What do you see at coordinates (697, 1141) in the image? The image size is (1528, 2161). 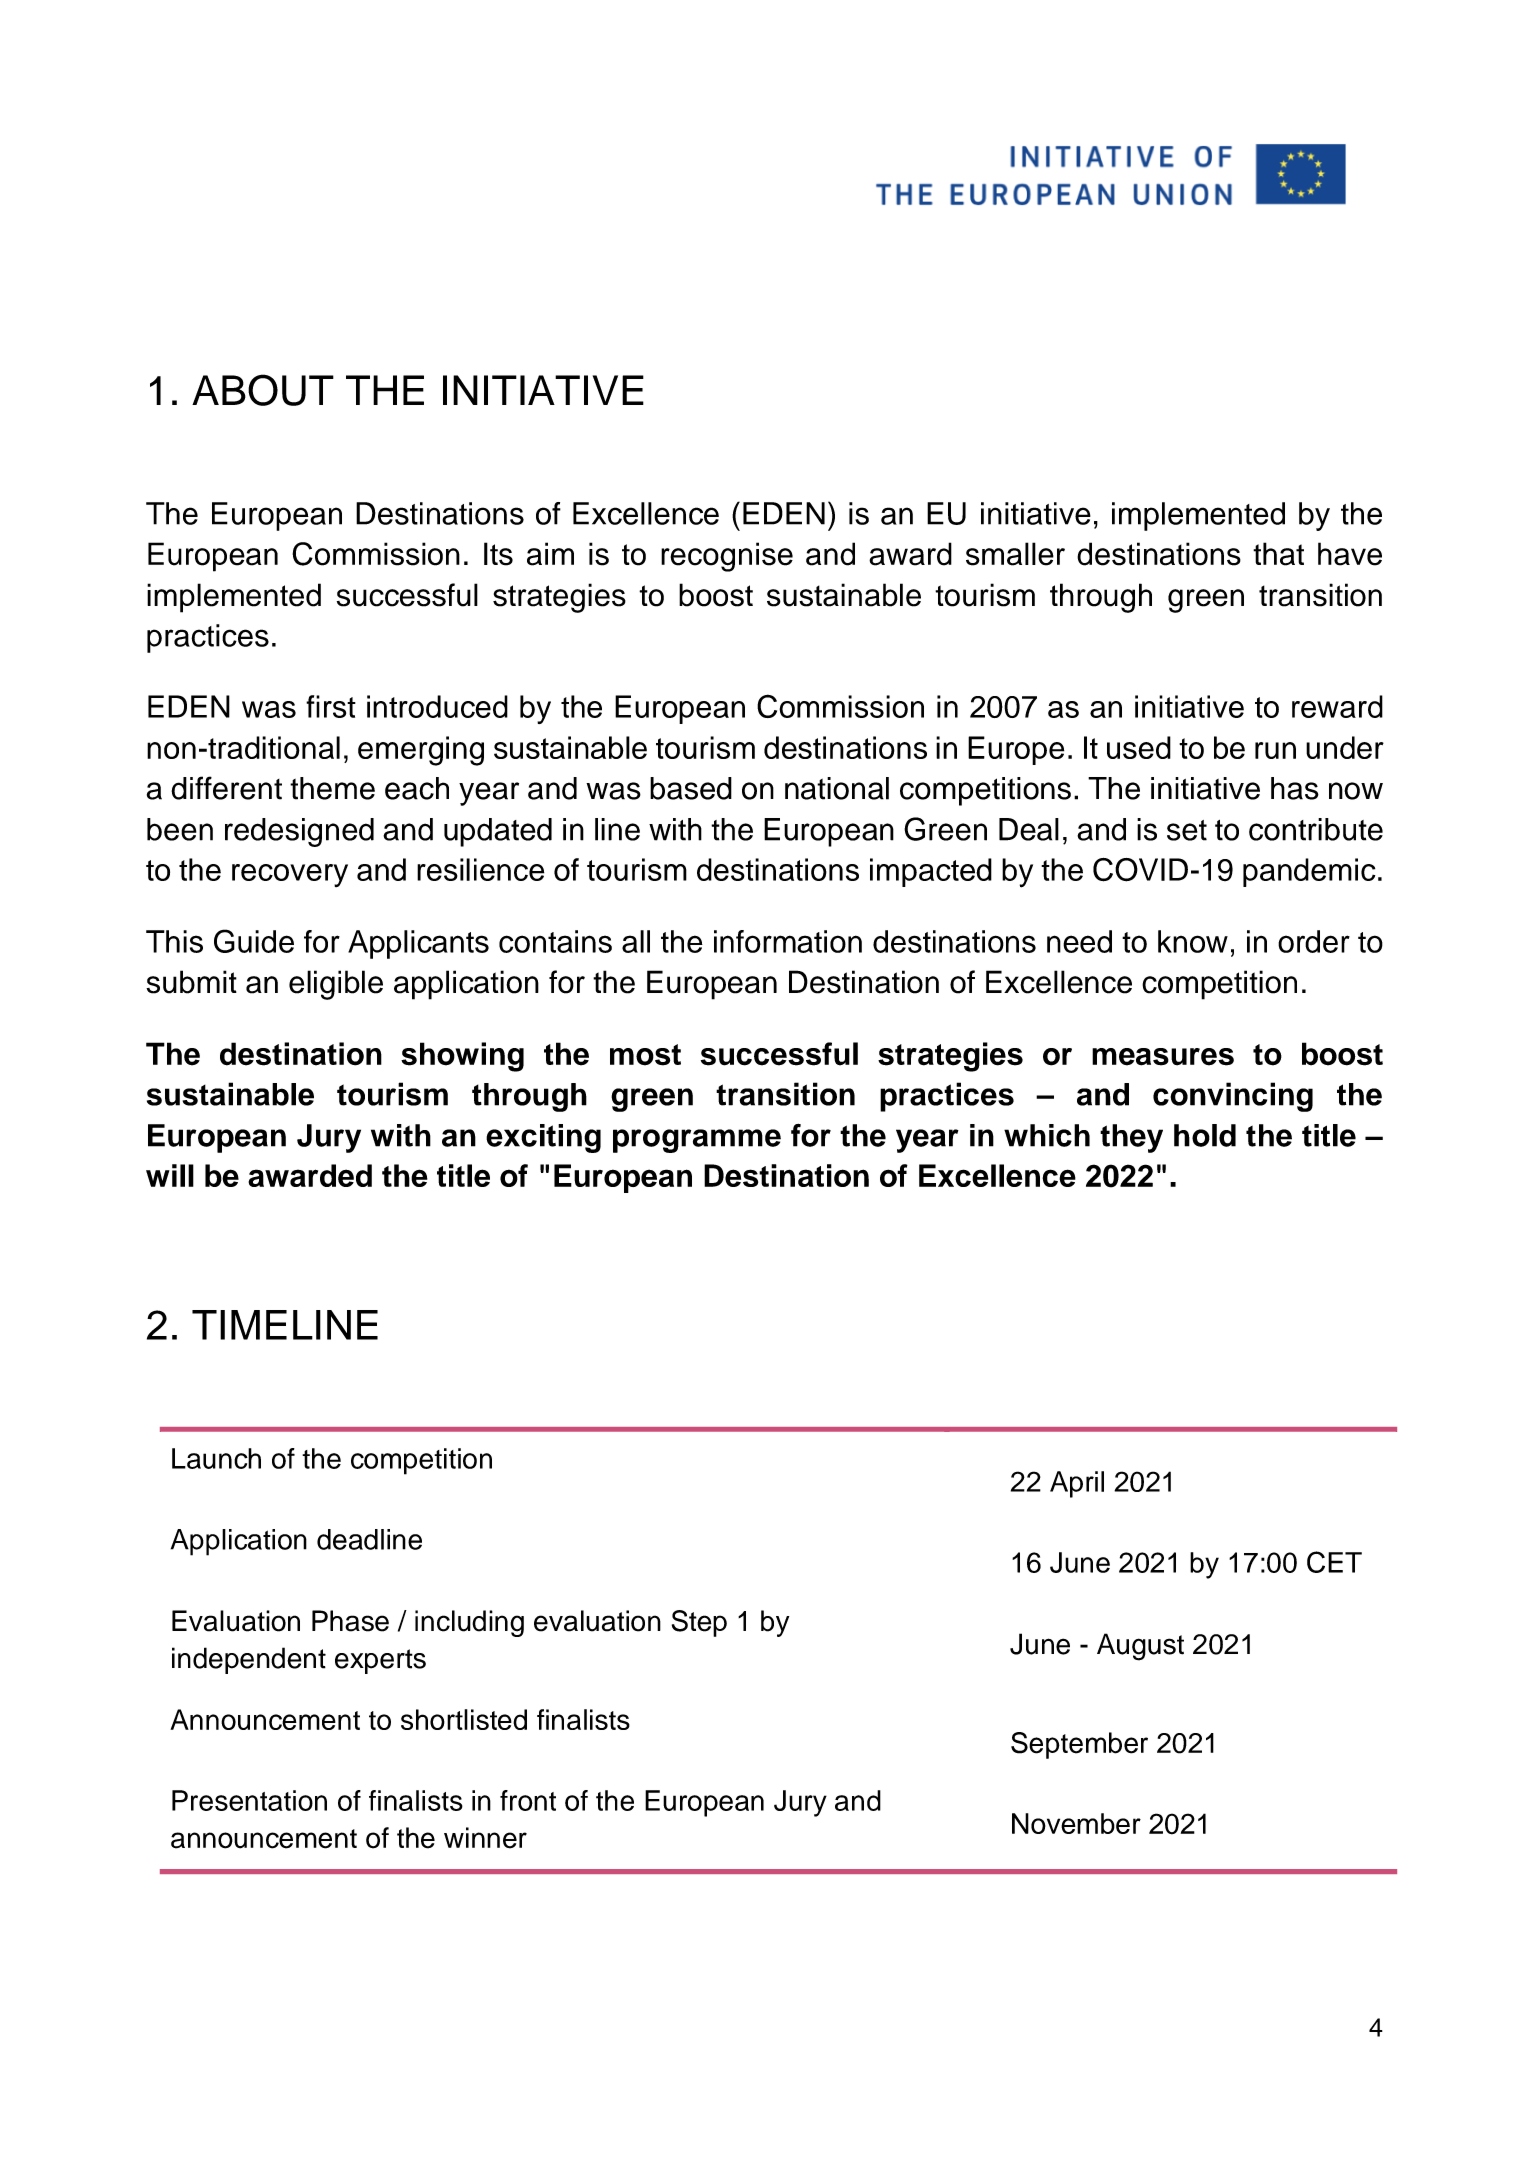 I see `programme` at bounding box center [697, 1141].
